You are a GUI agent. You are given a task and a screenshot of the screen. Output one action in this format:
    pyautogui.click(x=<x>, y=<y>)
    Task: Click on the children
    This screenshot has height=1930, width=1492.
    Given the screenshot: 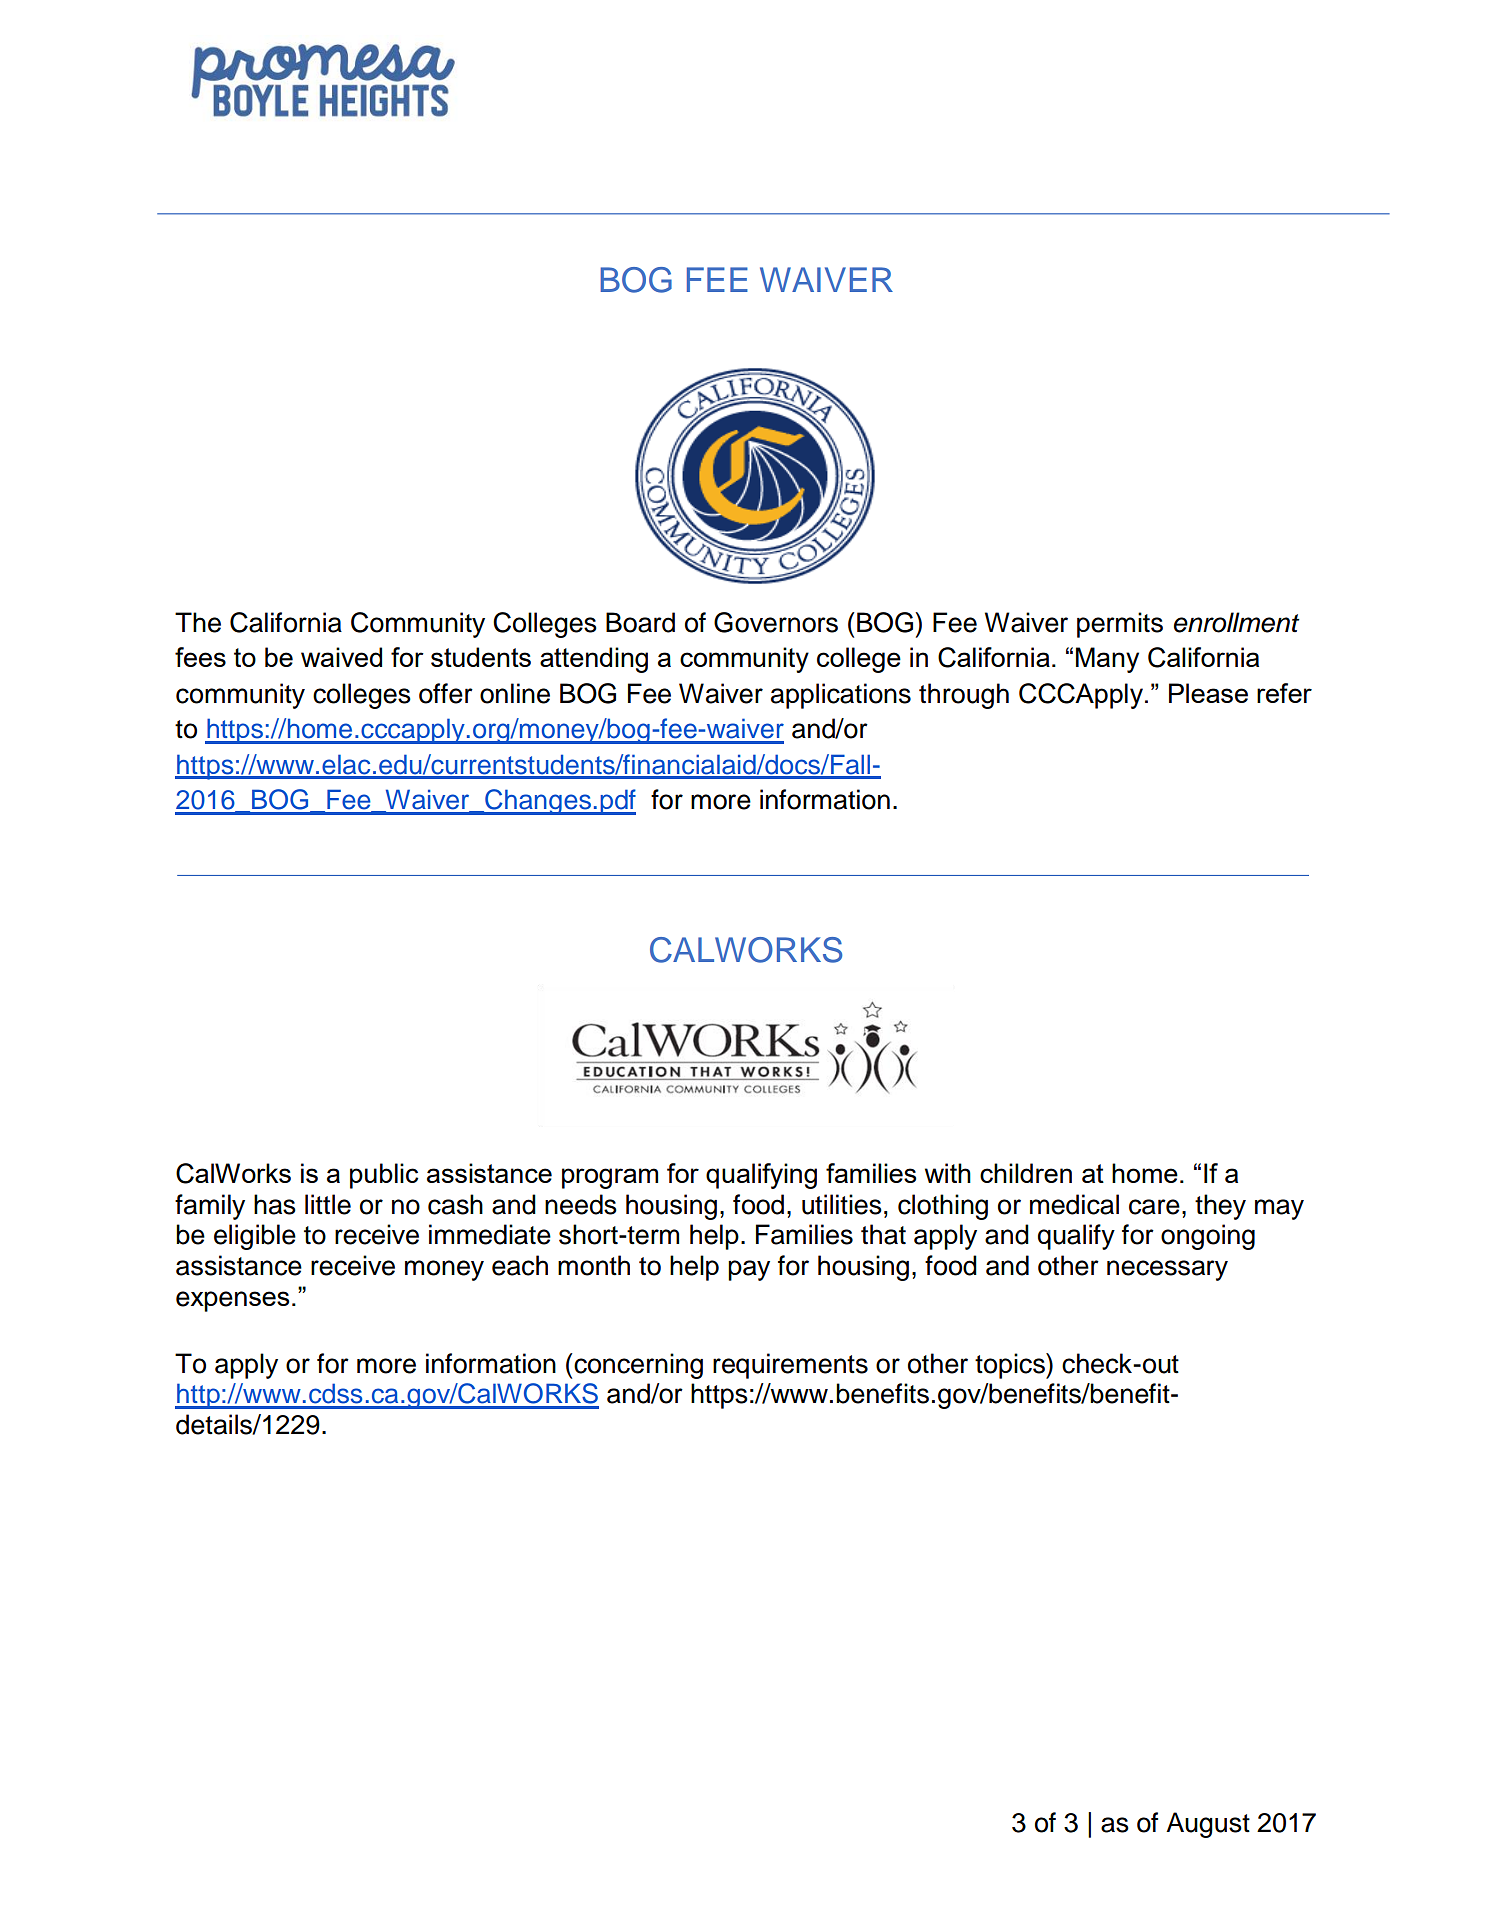 What is the action you would take?
    pyautogui.click(x=1026, y=1173)
